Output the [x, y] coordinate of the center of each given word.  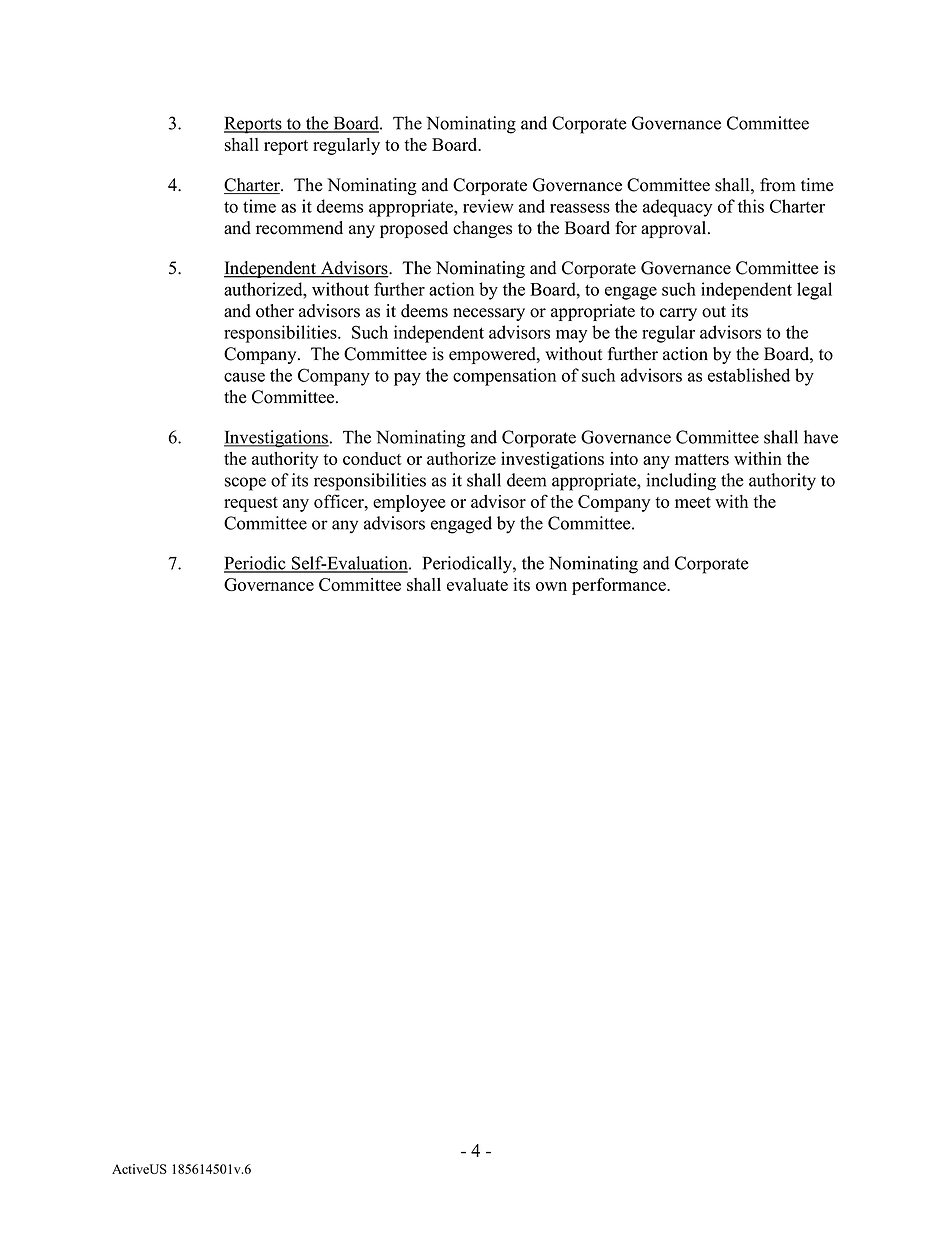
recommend [299, 228]
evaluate [477, 584]
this [751, 206]
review [488, 206]
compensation [504, 377]
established [749, 375]
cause [244, 377]
